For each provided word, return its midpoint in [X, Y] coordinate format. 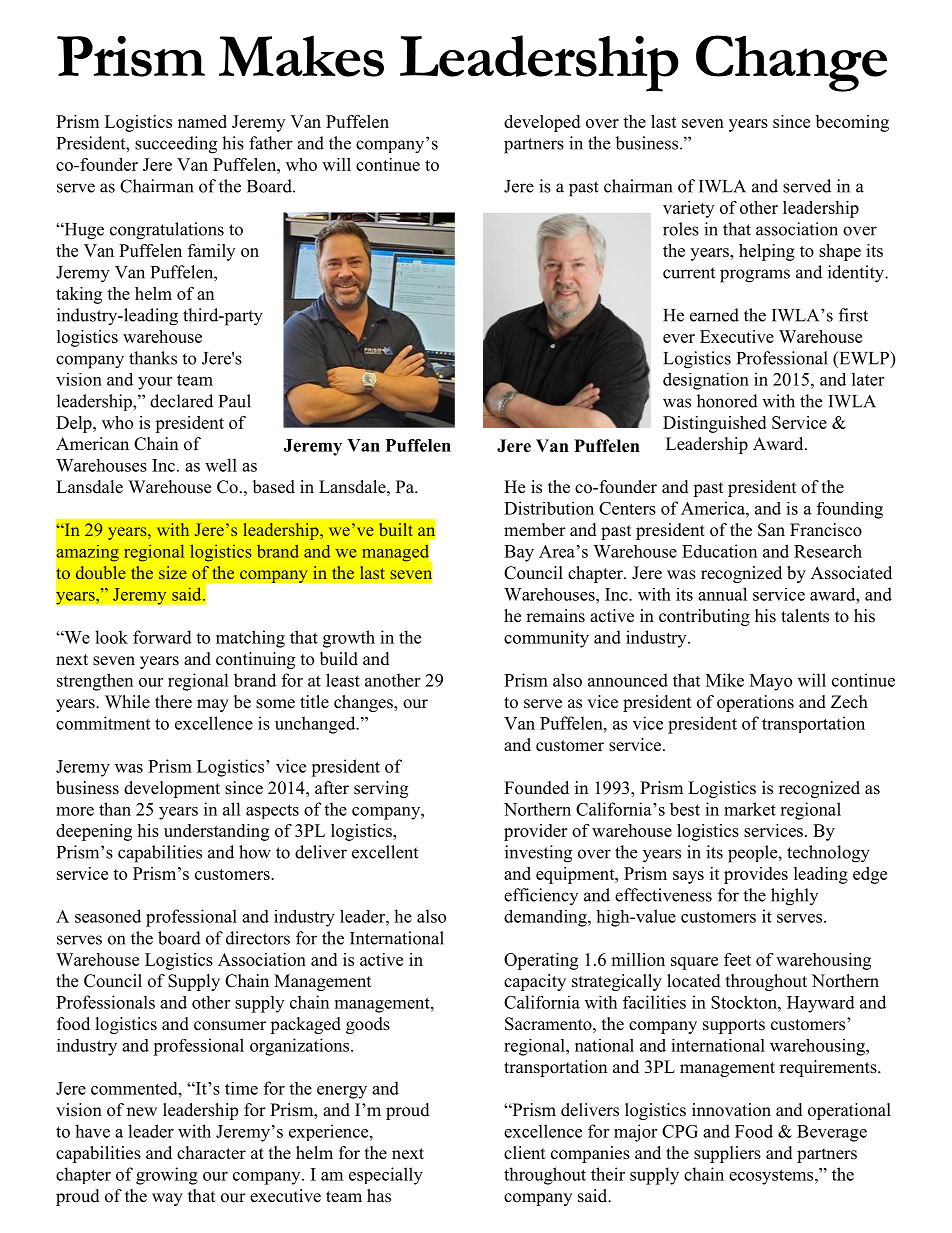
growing [167, 1176]
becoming [852, 123]
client [524, 1153]
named [202, 121]
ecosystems [772, 1177]
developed [542, 123]
